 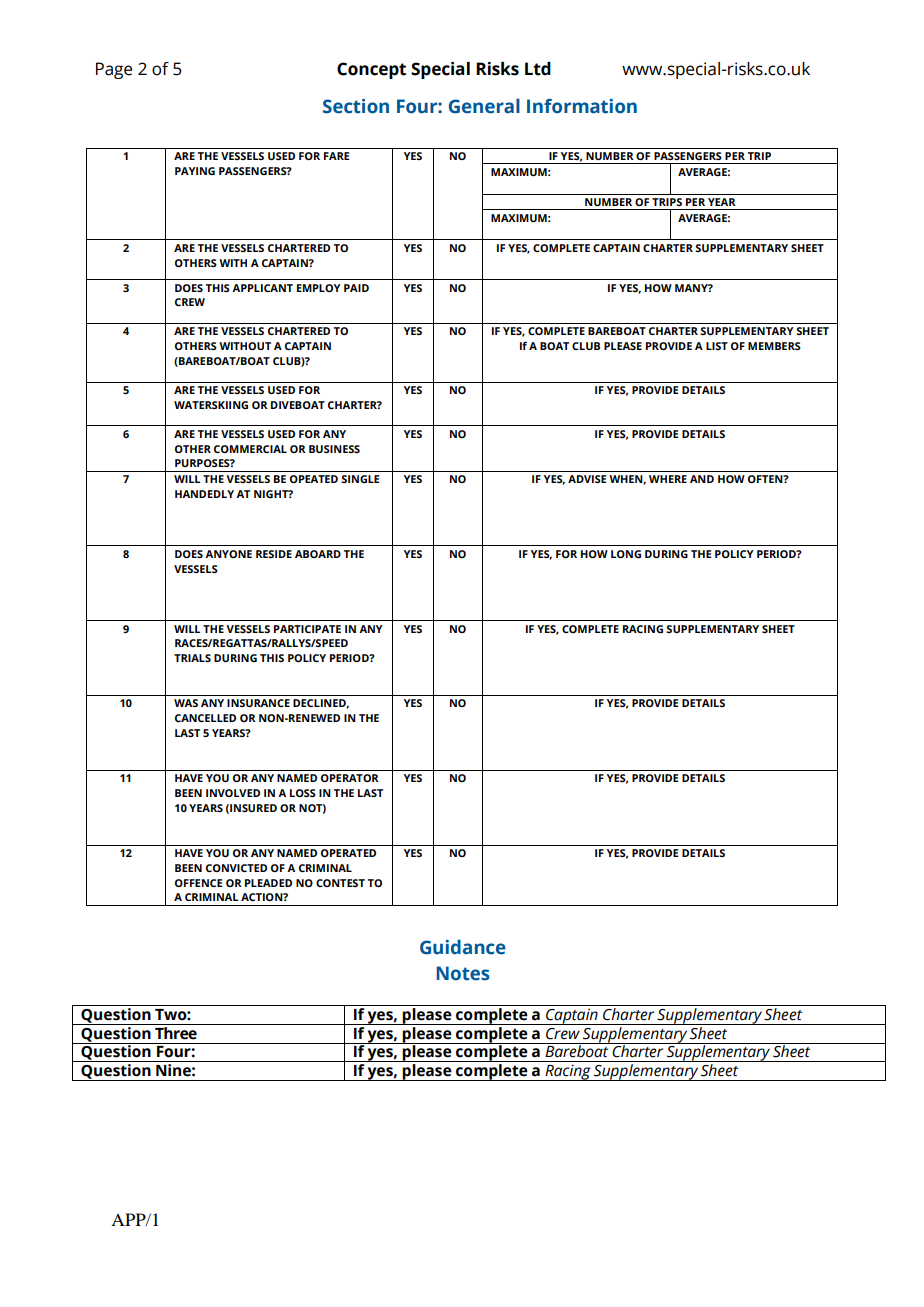 I want to click on Three, so click(x=176, y=1033).
